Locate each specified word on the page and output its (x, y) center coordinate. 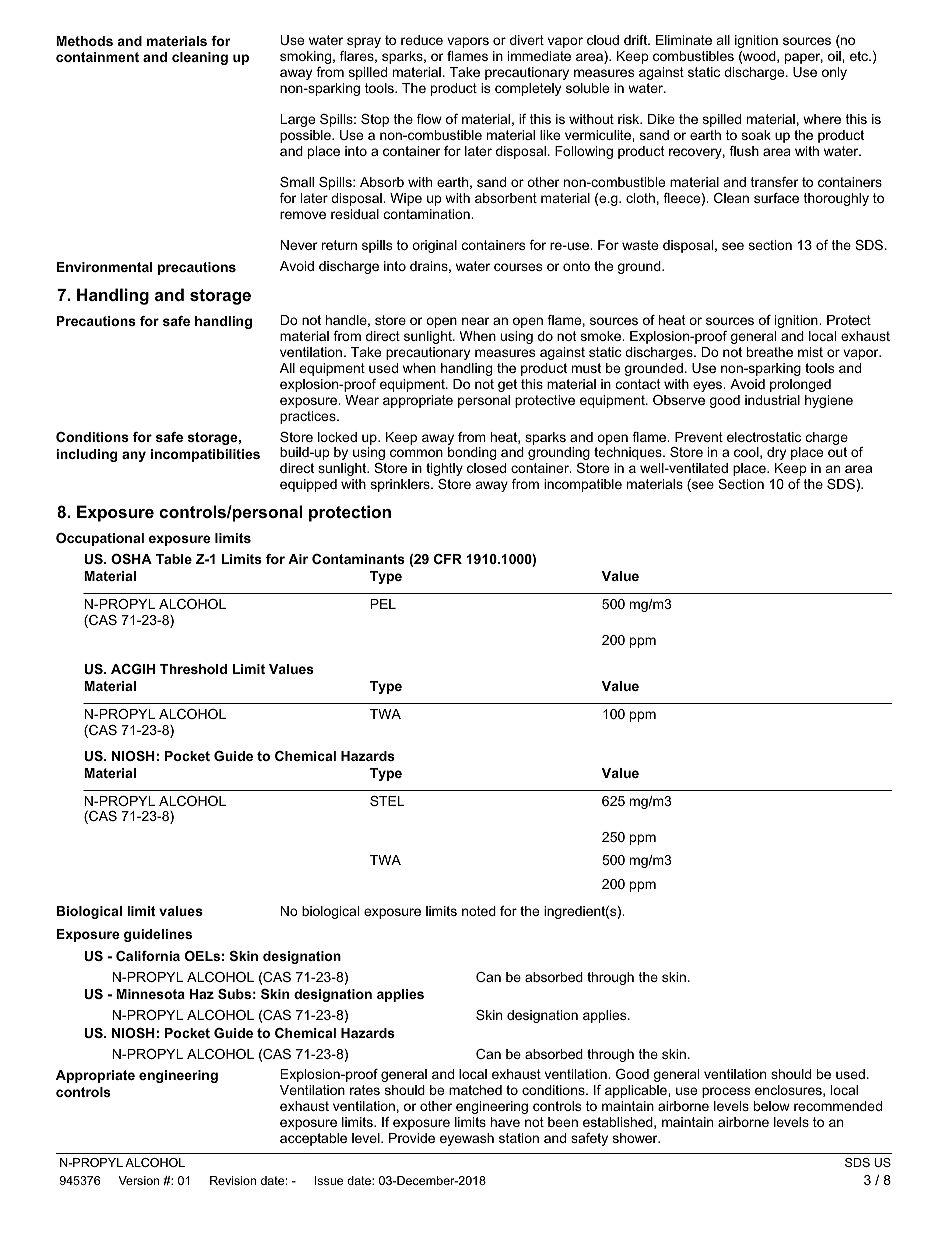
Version (138, 1180)
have (505, 1122)
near (475, 321)
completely (528, 89)
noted (479, 911)
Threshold (193, 669)
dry (776, 453)
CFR (448, 559)
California (148, 956)
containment (97, 57)
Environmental (104, 267)
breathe (770, 352)
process (726, 1092)
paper (804, 58)
